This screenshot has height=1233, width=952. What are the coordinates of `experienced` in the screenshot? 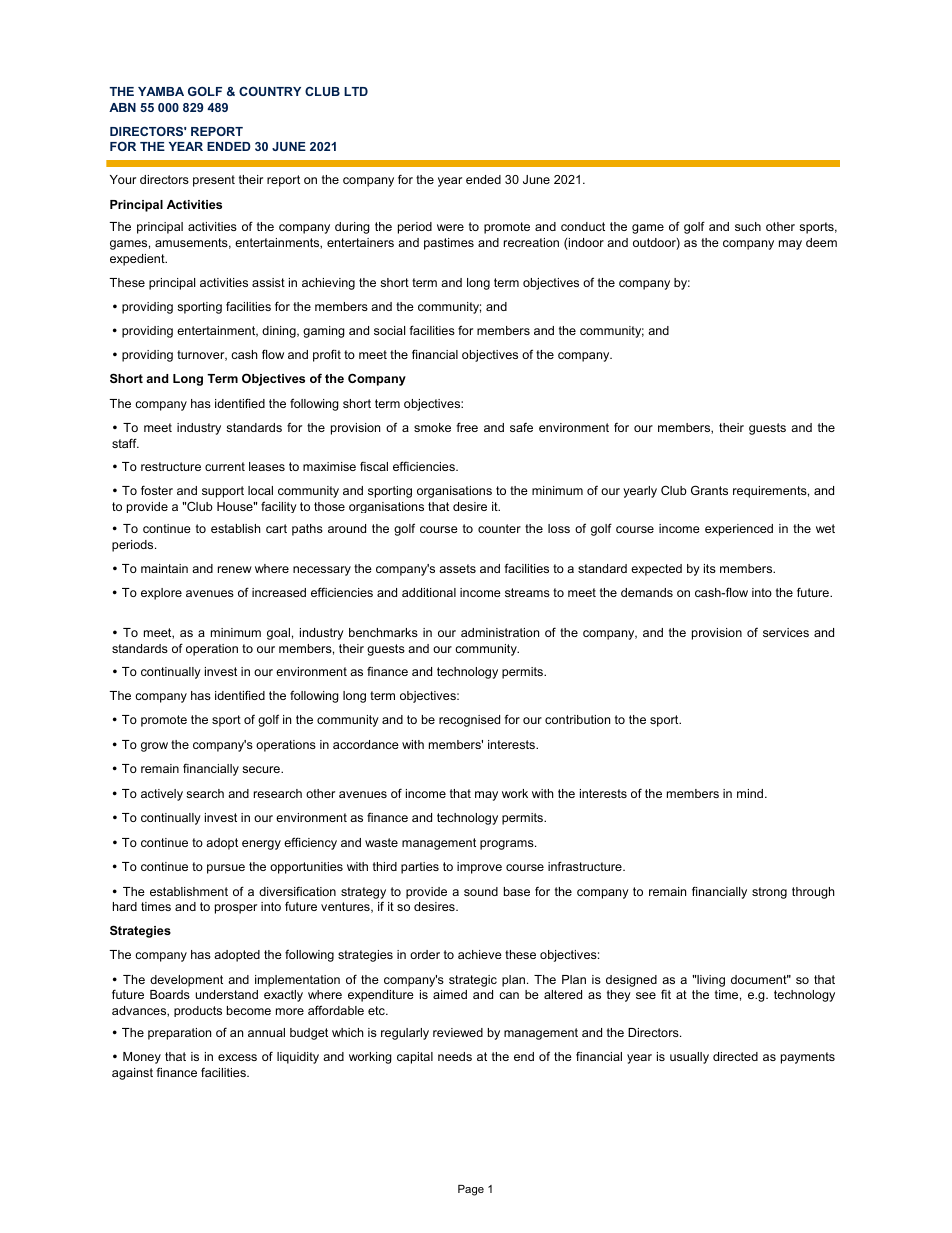 It's located at (739, 530).
